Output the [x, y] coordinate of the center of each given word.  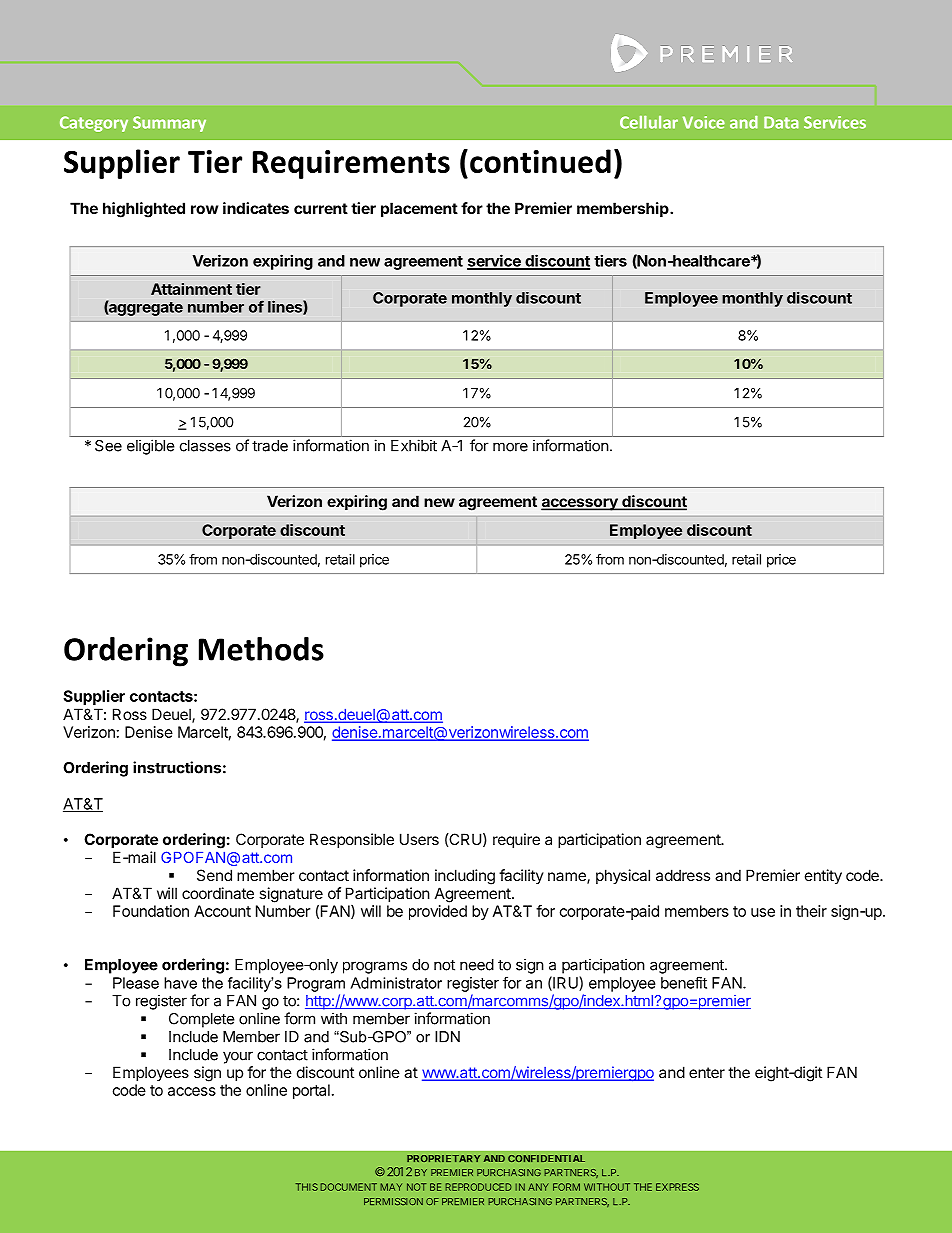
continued [540, 161]
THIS [307, 1187]
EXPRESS [677, 1187]
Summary [169, 124]
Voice [704, 122]
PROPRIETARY [443, 1158]
